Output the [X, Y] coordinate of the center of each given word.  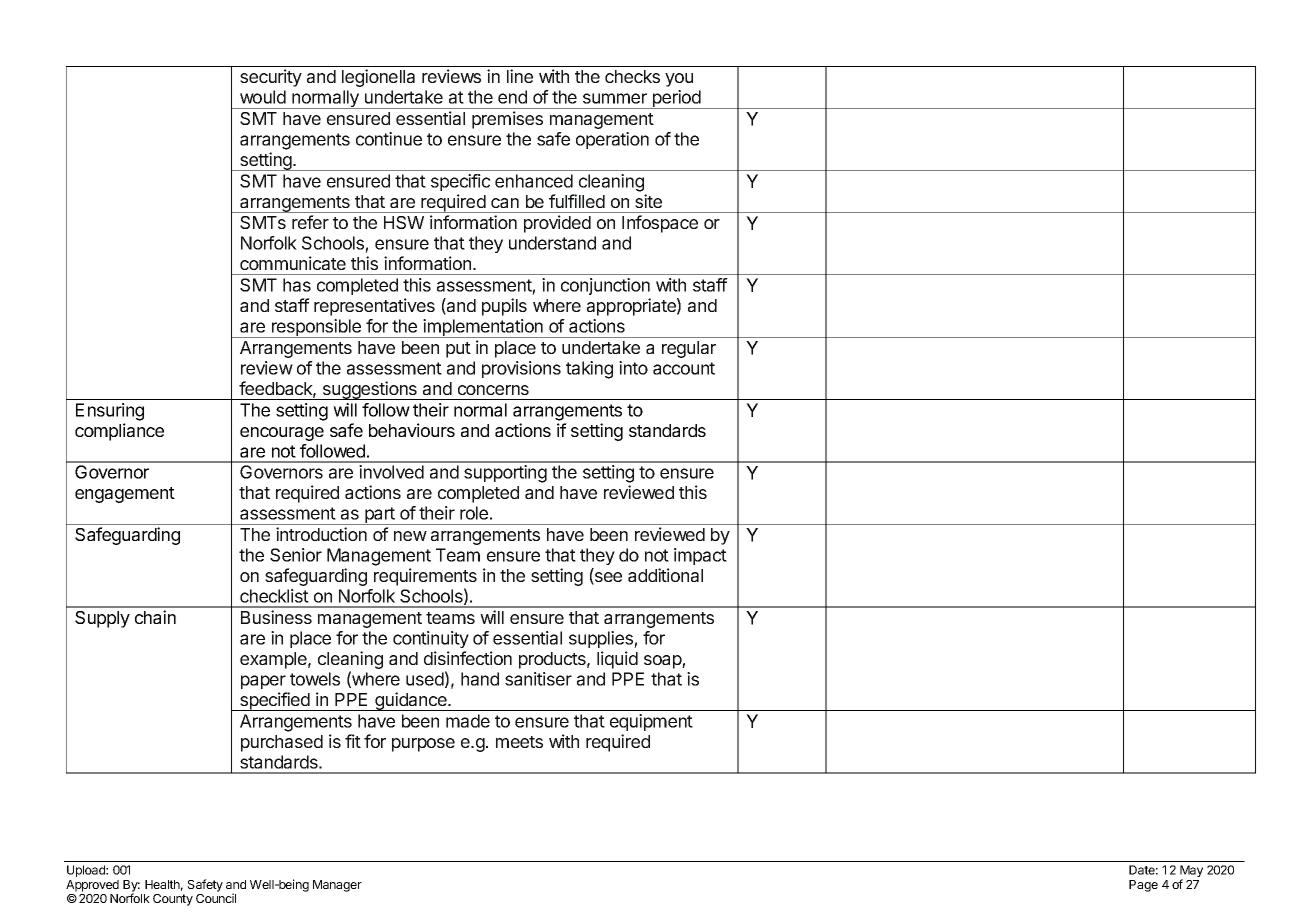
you [679, 80]
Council [216, 898]
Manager [337, 886]
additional [665, 575]
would [263, 97]
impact [700, 556]
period [676, 99]
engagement [125, 495]
